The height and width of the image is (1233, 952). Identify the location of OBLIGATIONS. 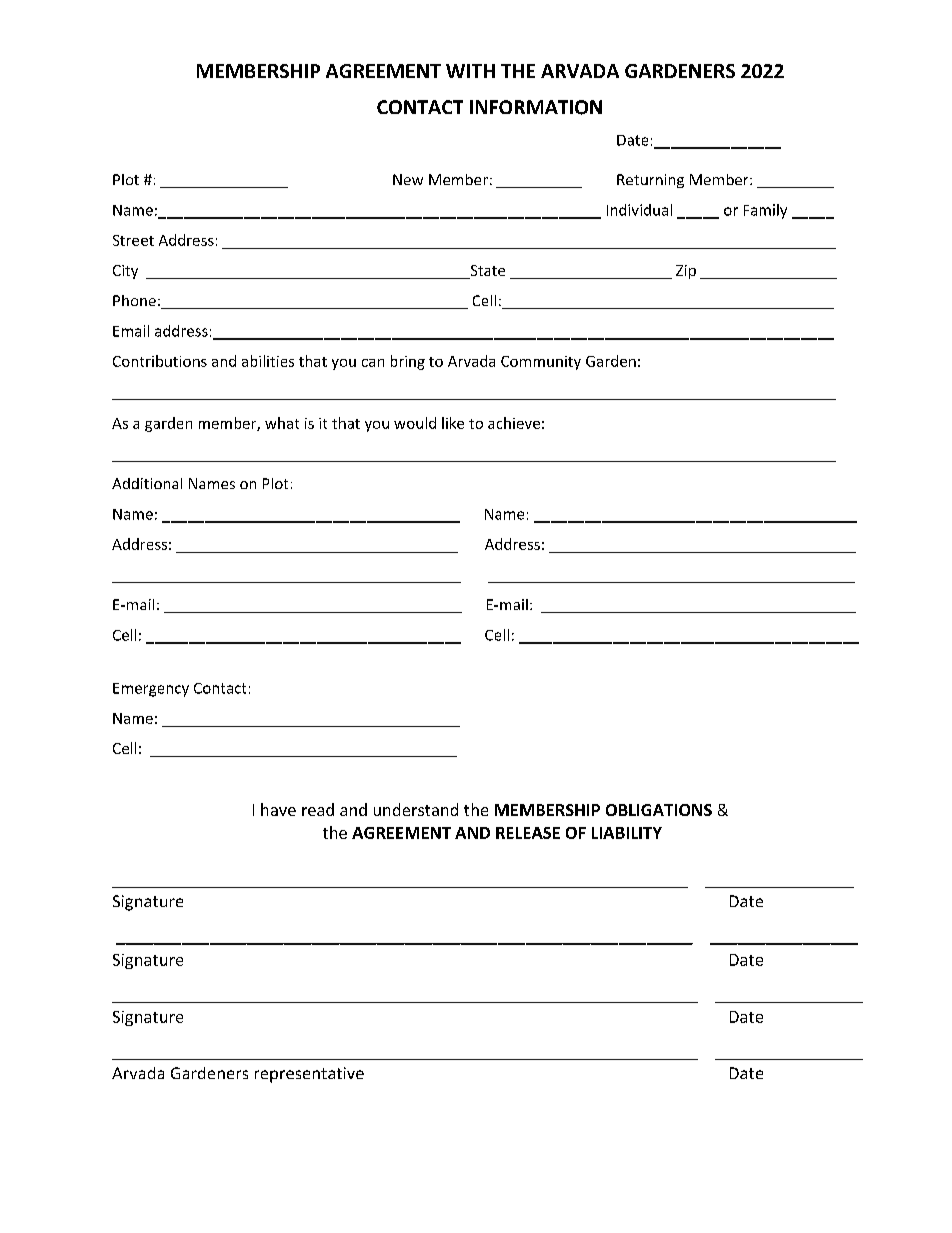
(659, 810).
